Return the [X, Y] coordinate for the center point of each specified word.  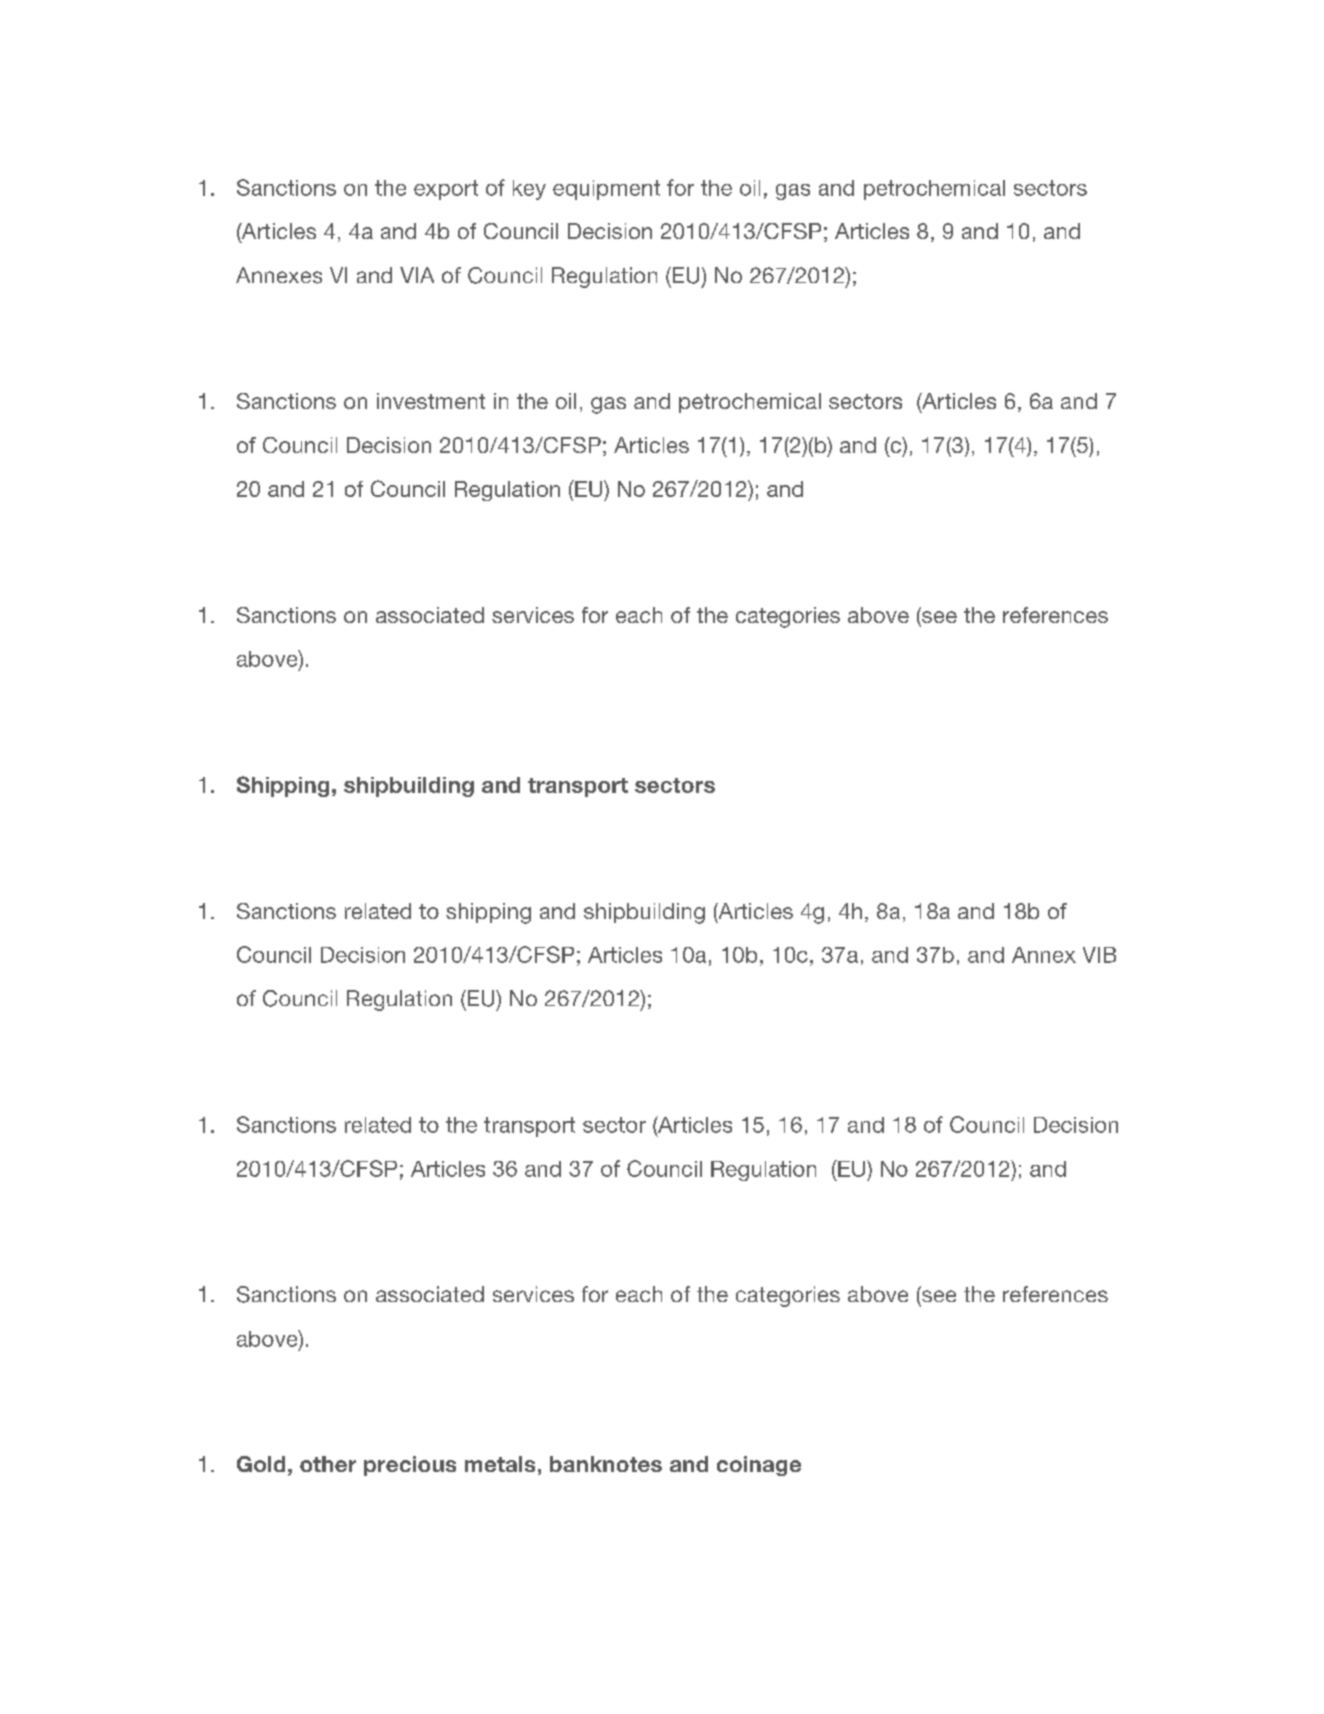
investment [431, 401]
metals [500, 1464]
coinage [759, 1466]
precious [410, 1466]
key [529, 190]
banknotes [606, 1464]
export [446, 190]
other [328, 1464]
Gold [261, 1464]
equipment [606, 190]
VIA [417, 275]
